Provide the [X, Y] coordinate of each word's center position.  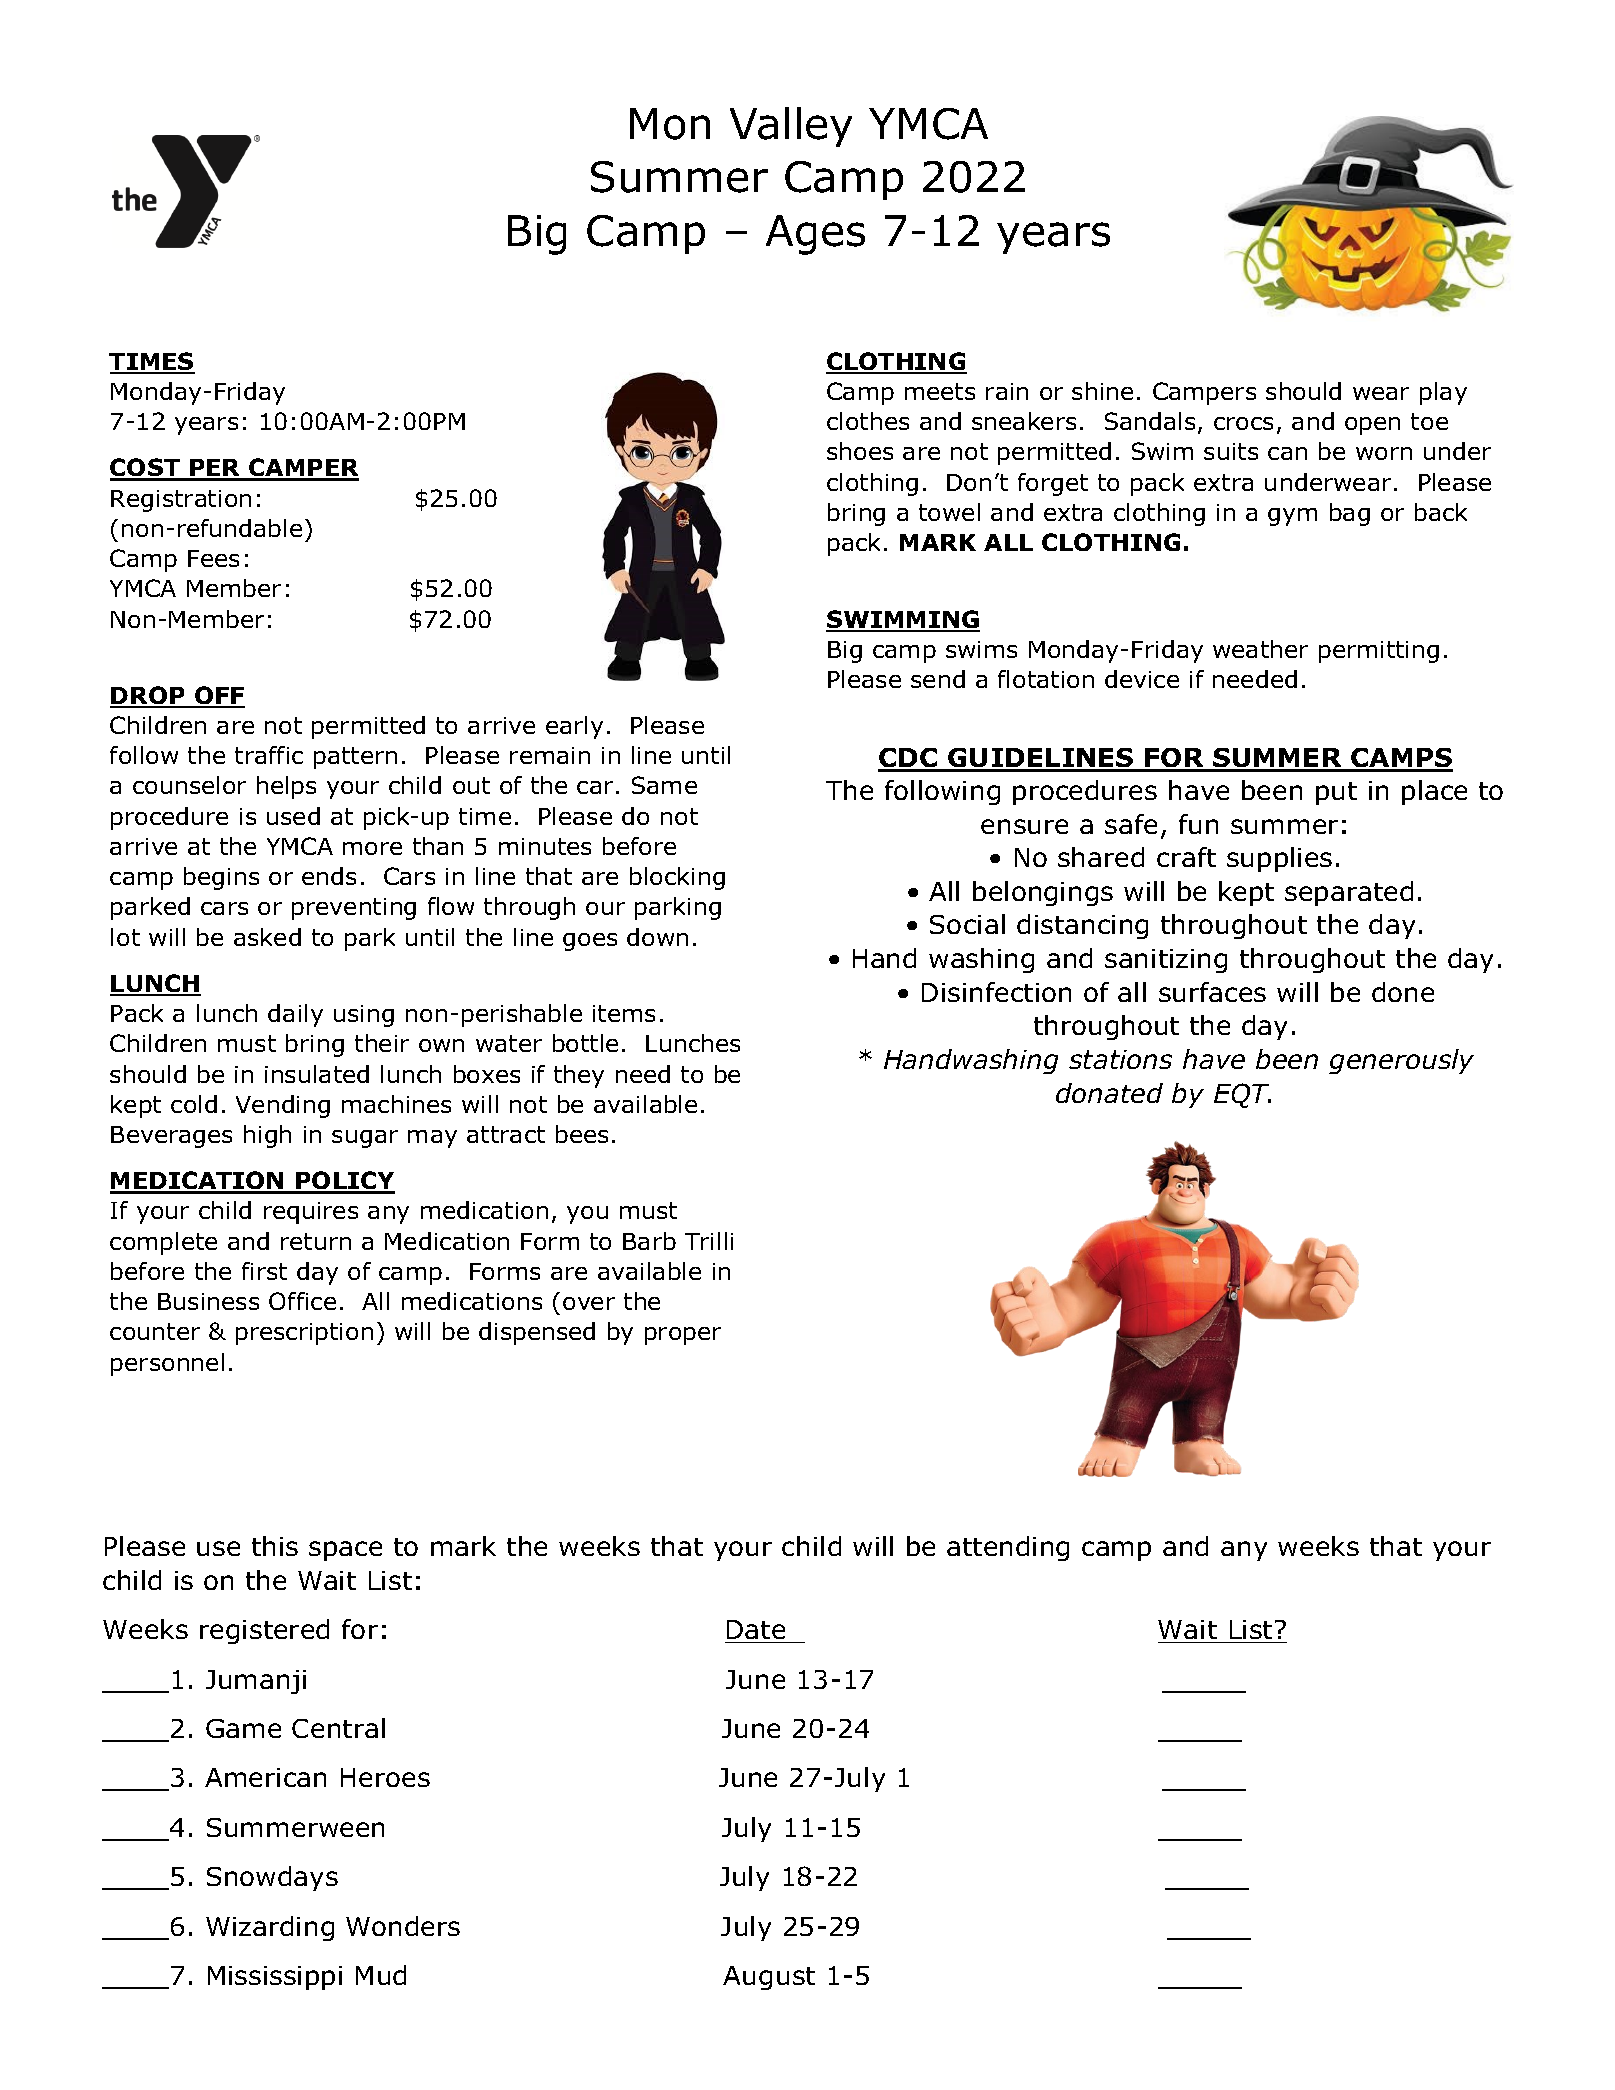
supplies [1279, 859]
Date [756, 1629]
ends [329, 876]
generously [1401, 1061]
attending [1008, 1548]
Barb [649, 1241]
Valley [791, 127]
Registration [181, 501]
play [1443, 393]
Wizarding [270, 1928]
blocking [677, 878]
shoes [860, 451]
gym [1292, 517]
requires [311, 1213]
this [275, 1546]
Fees [213, 558]
